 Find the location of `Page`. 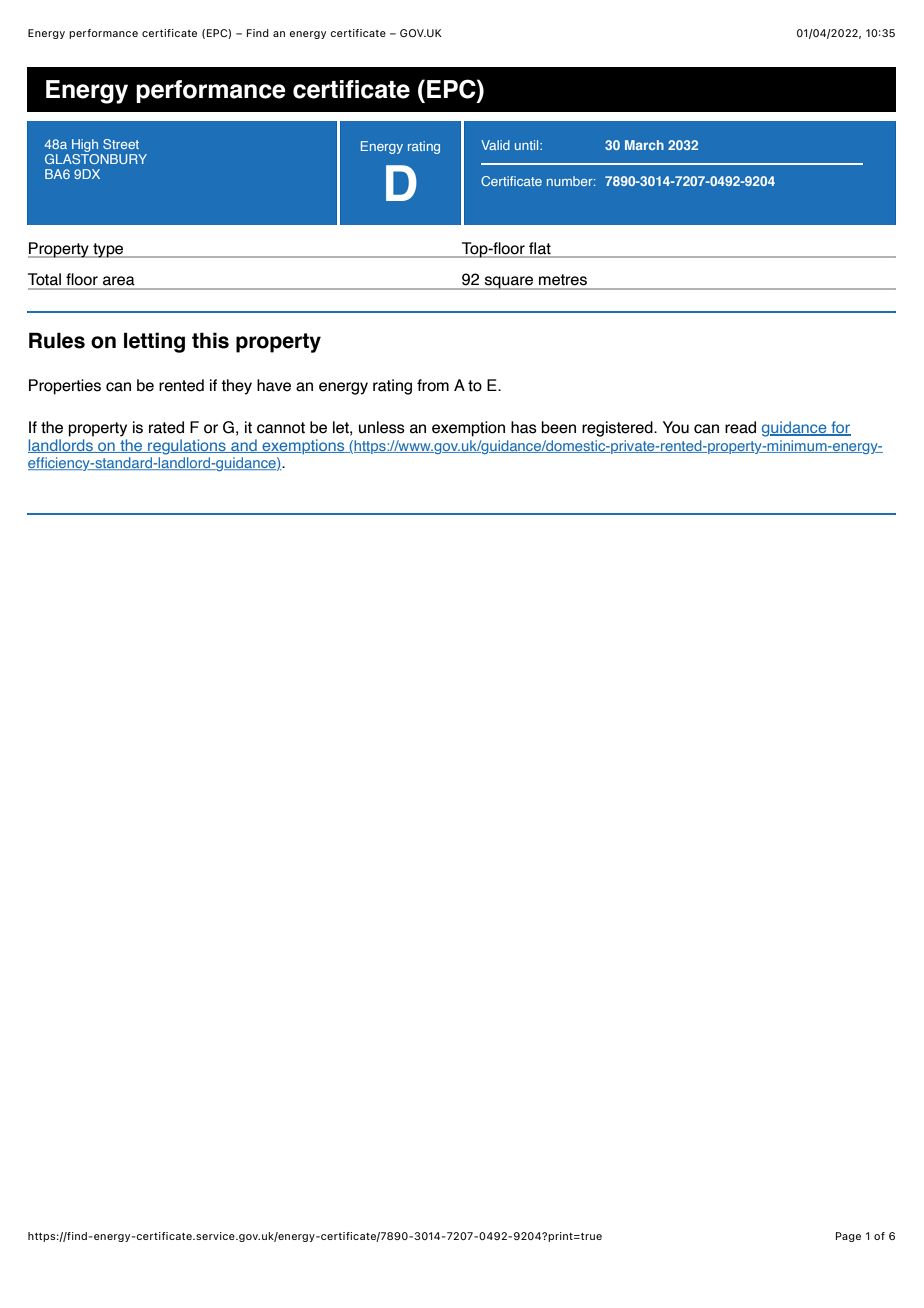

Page is located at coordinates (848, 1237).
